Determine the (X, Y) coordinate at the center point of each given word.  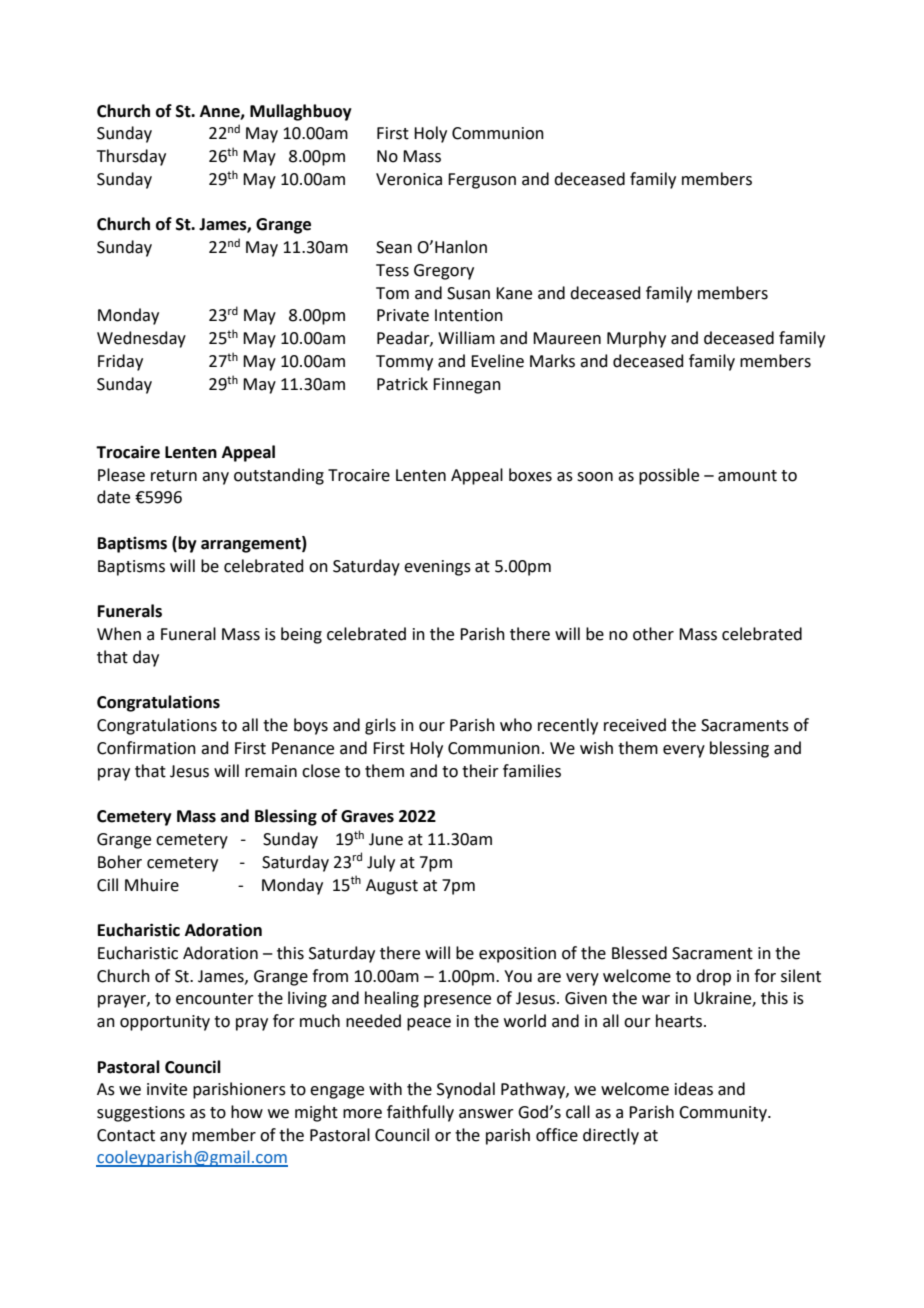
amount (747, 476)
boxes (530, 475)
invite (167, 1089)
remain (271, 771)
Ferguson (482, 181)
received (635, 725)
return (174, 476)
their (480, 771)
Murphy (636, 339)
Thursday (131, 157)
